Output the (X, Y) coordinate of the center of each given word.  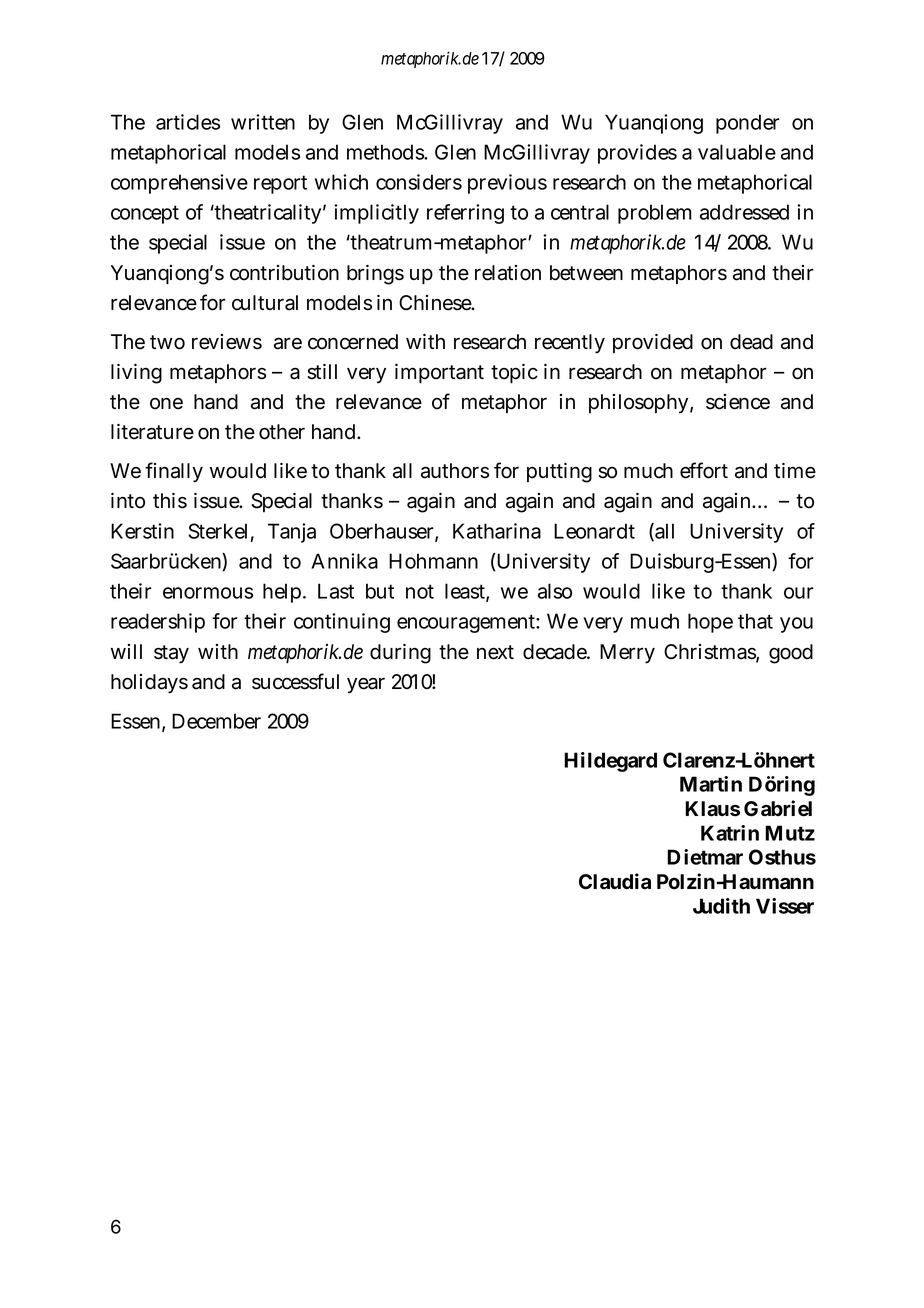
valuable (737, 152)
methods (387, 152)
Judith (721, 906)
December (216, 721)
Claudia (615, 881)
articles (188, 122)
